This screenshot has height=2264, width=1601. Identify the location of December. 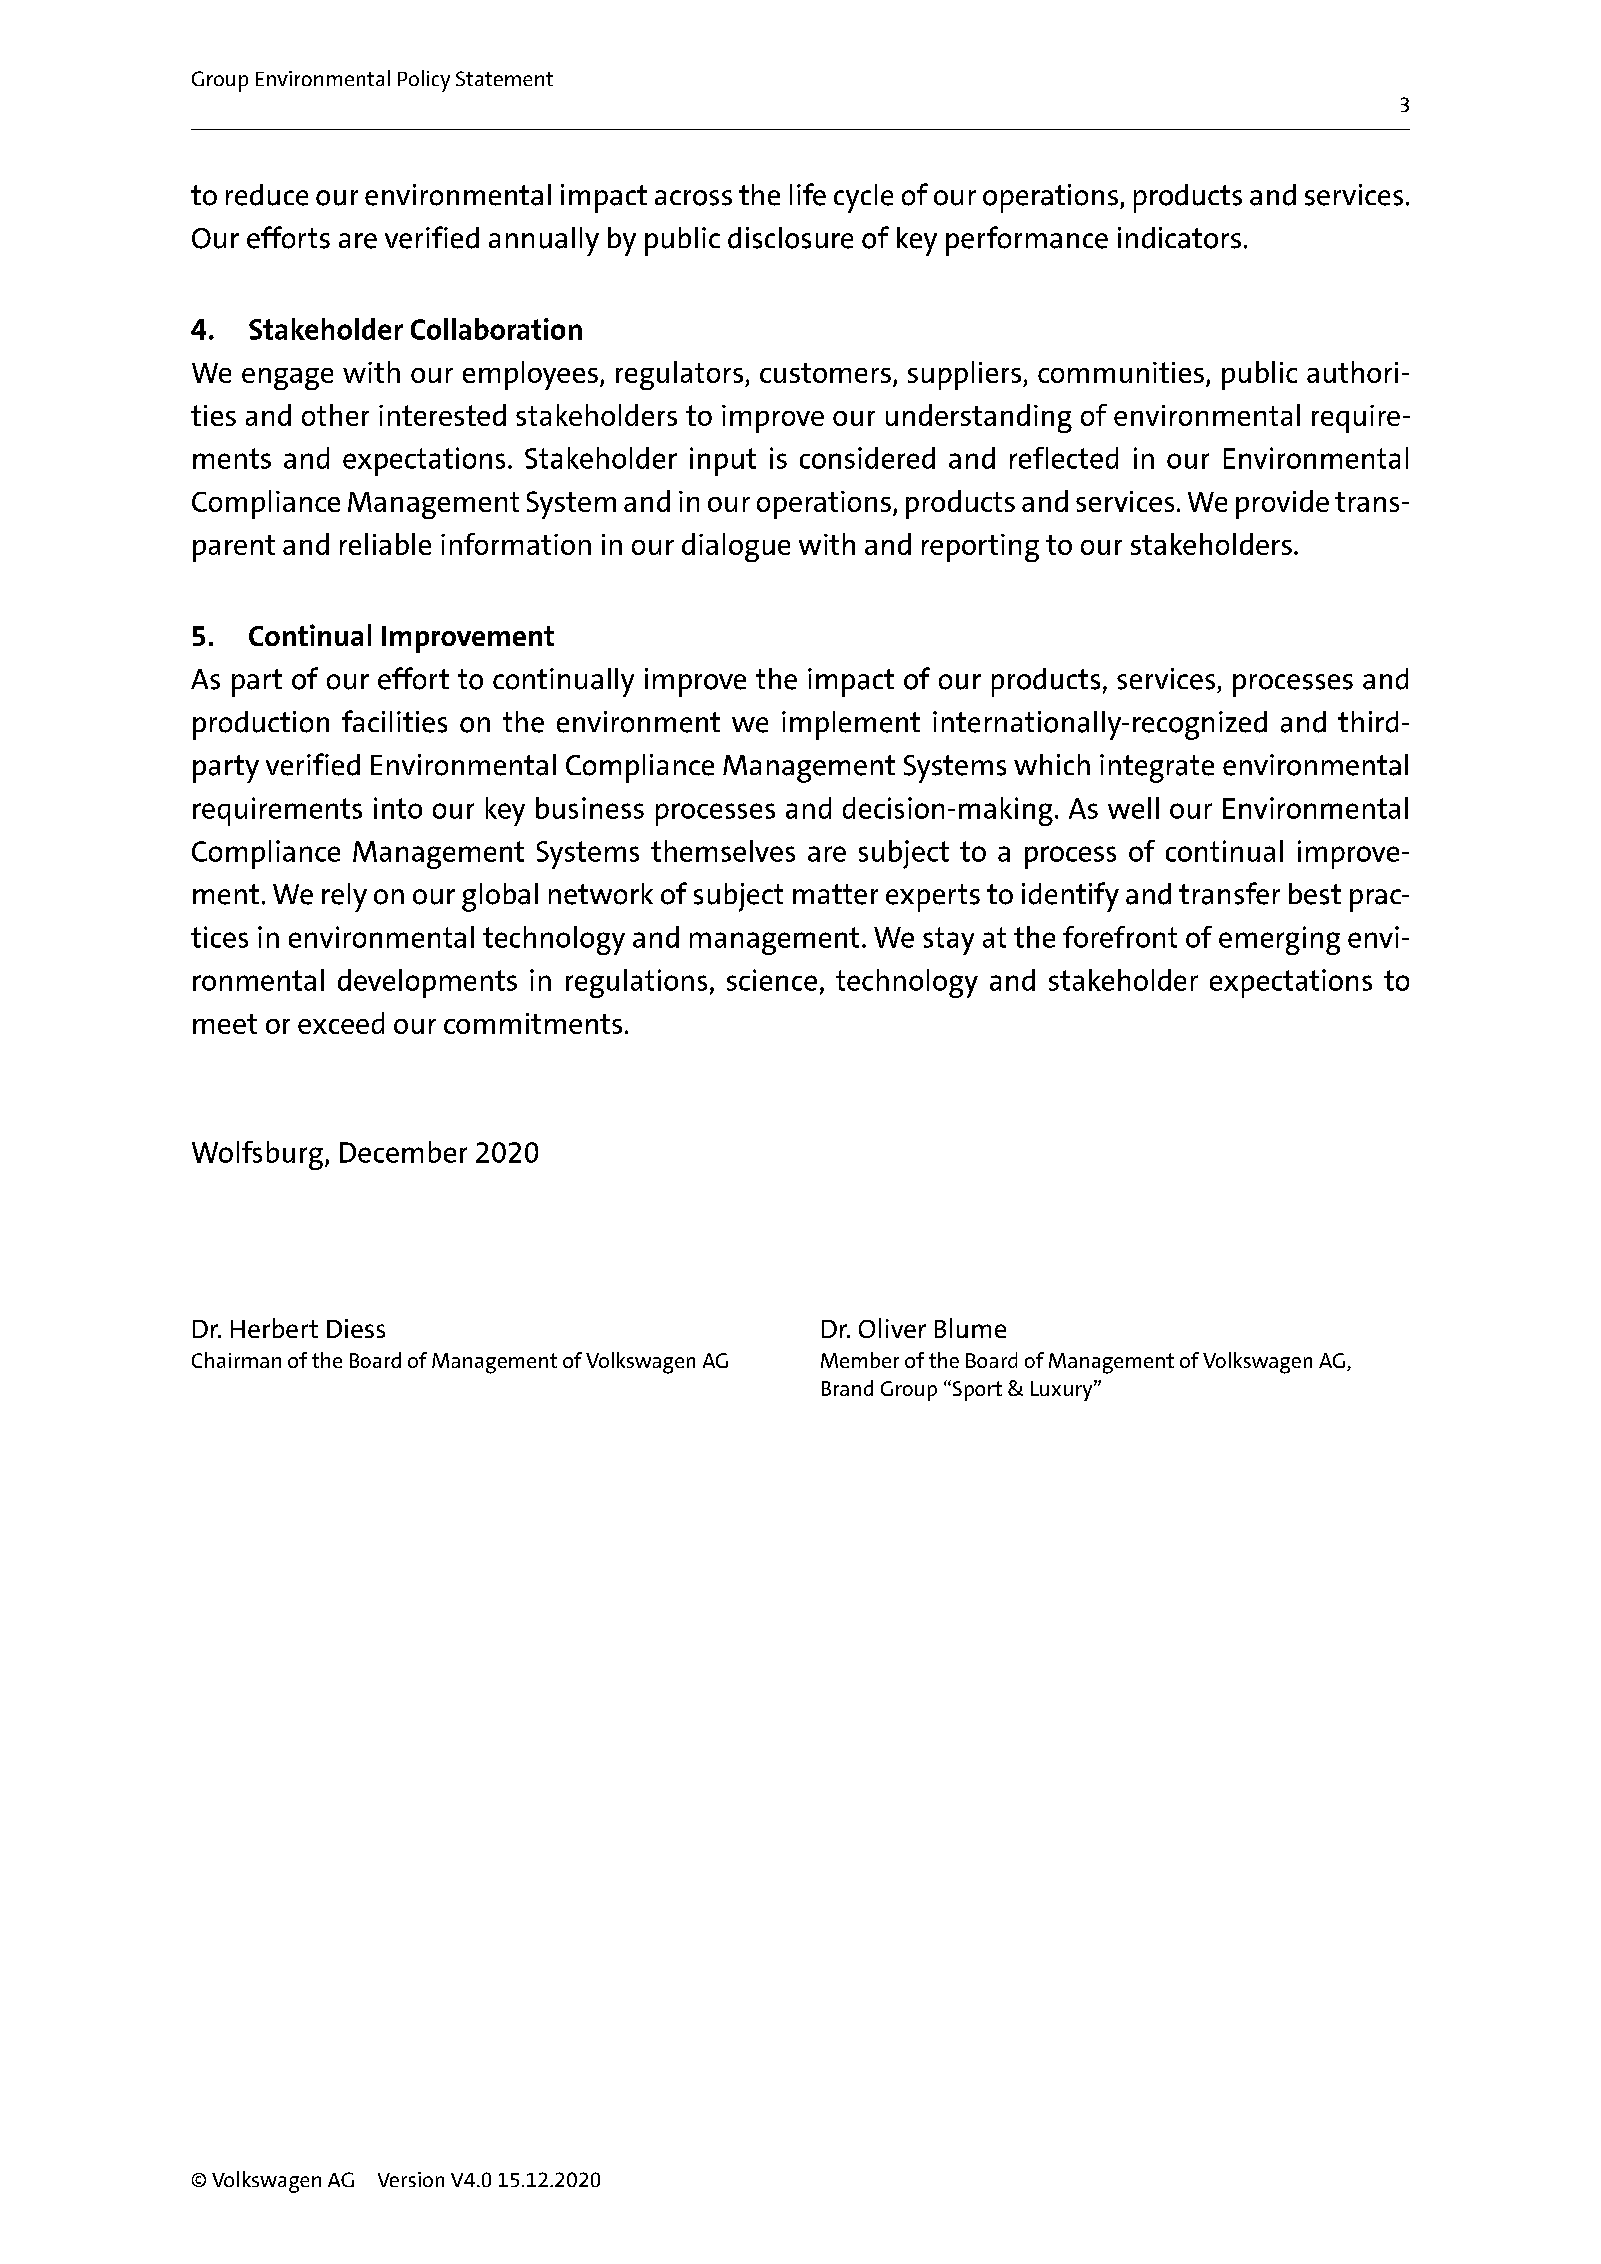
(403, 1152).
